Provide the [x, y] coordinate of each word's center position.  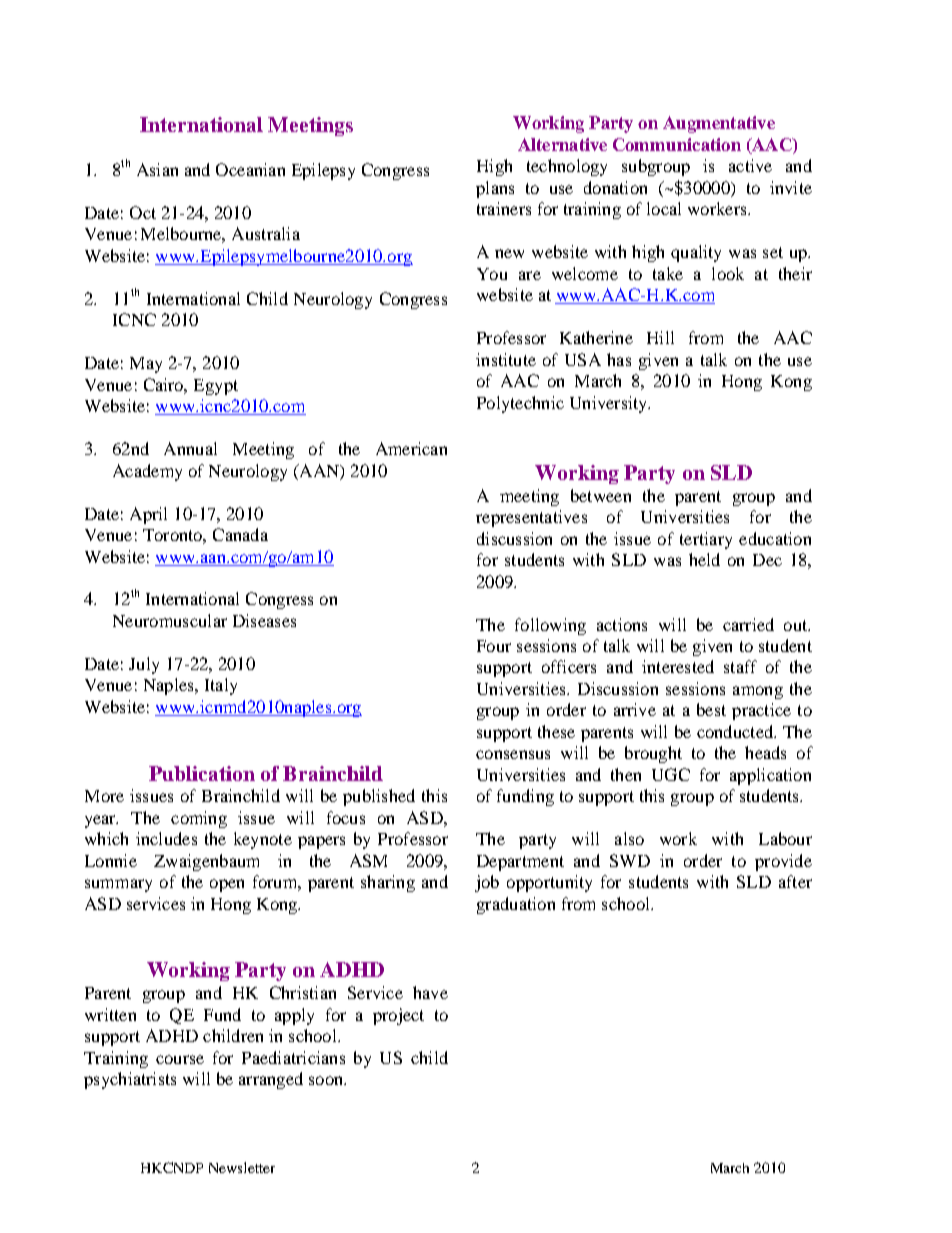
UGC [671, 774]
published [379, 797]
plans [495, 189]
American [411, 448]
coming [199, 819]
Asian [157, 169]
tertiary [706, 540]
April [148, 515]
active [750, 165]
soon [327, 1080]
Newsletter [242, 1167]
